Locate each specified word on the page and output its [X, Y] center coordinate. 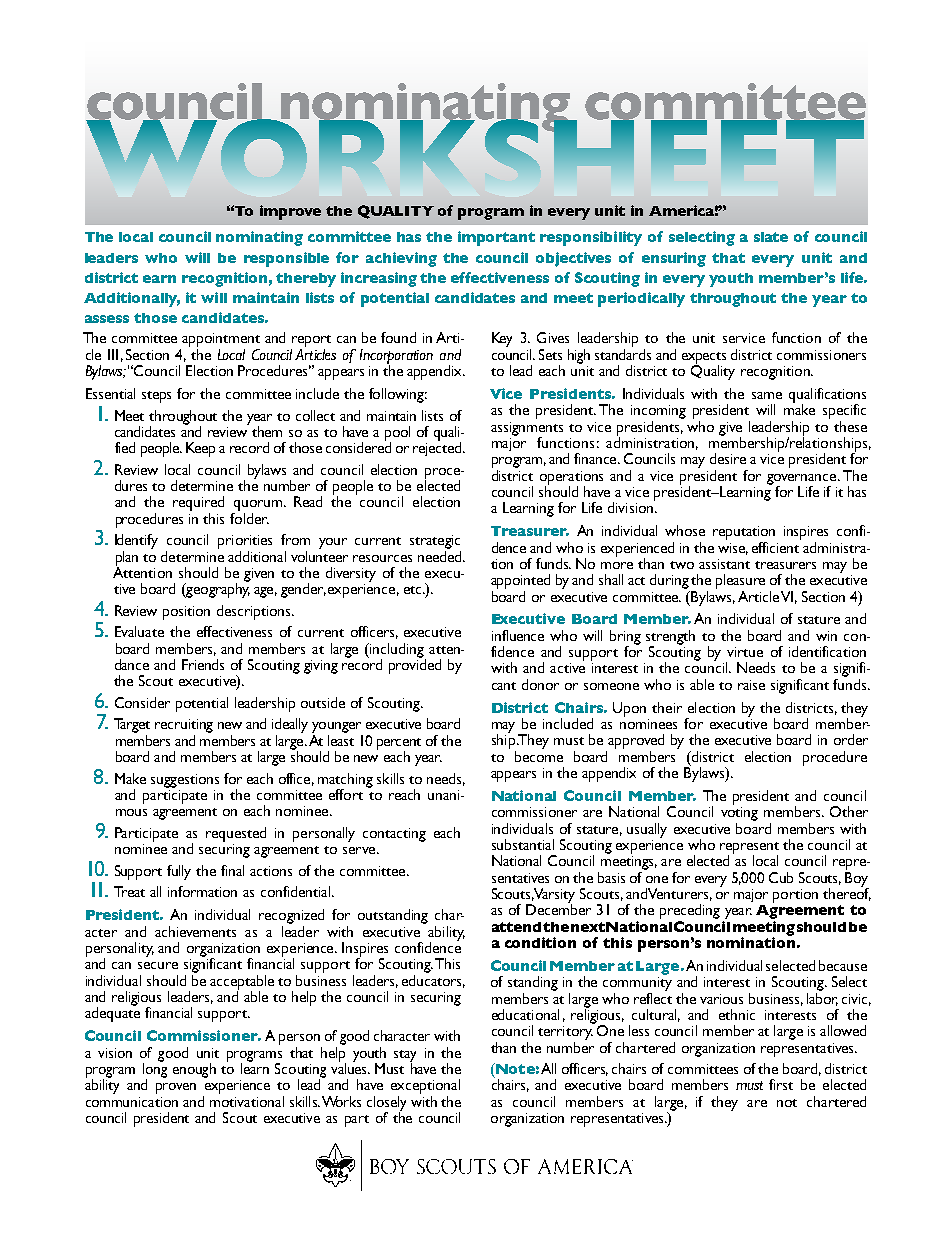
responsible [286, 259]
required [198, 503]
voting [739, 814]
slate [771, 237]
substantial [523, 844]
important [496, 238]
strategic [435, 542]
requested [236, 834]
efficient [776, 546]
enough [194, 1070]
